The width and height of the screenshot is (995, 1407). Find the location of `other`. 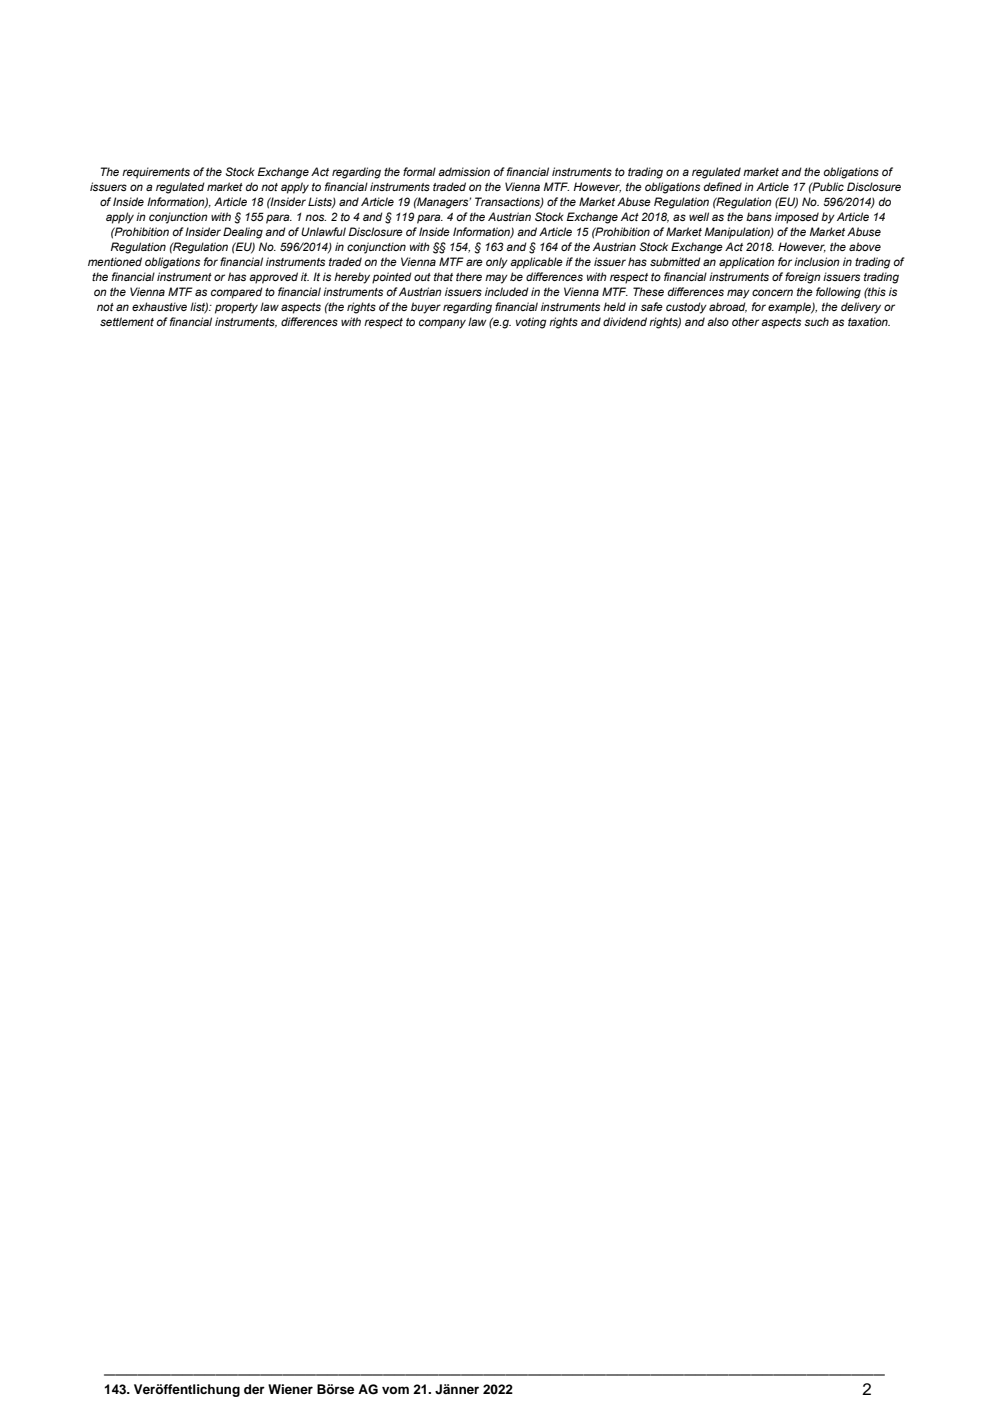

other is located at coordinates (745, 321).
